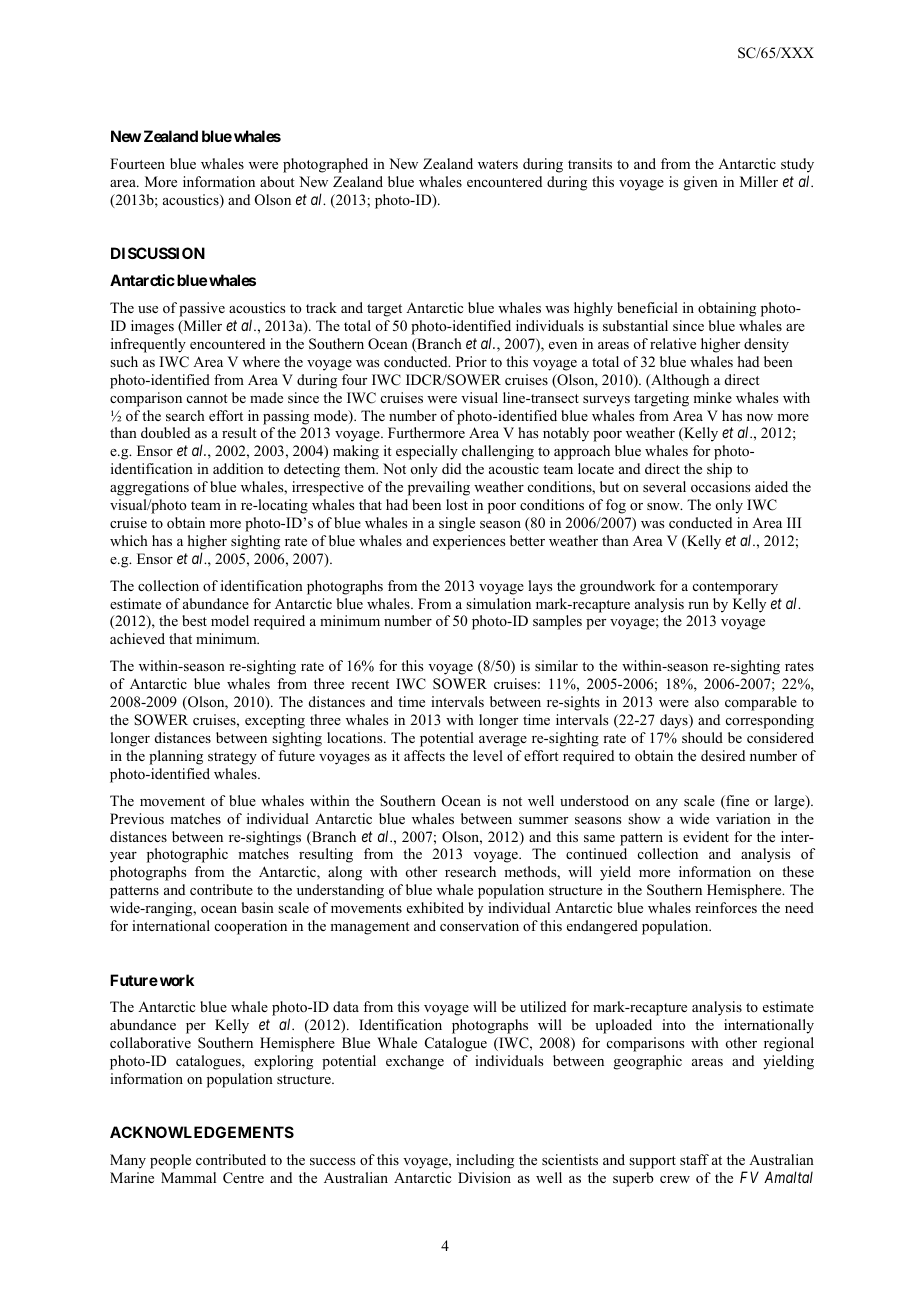 This page has width=924, height=1308. Describe the element at coordinates (707, 701) in the page. I see `also` at that location.
